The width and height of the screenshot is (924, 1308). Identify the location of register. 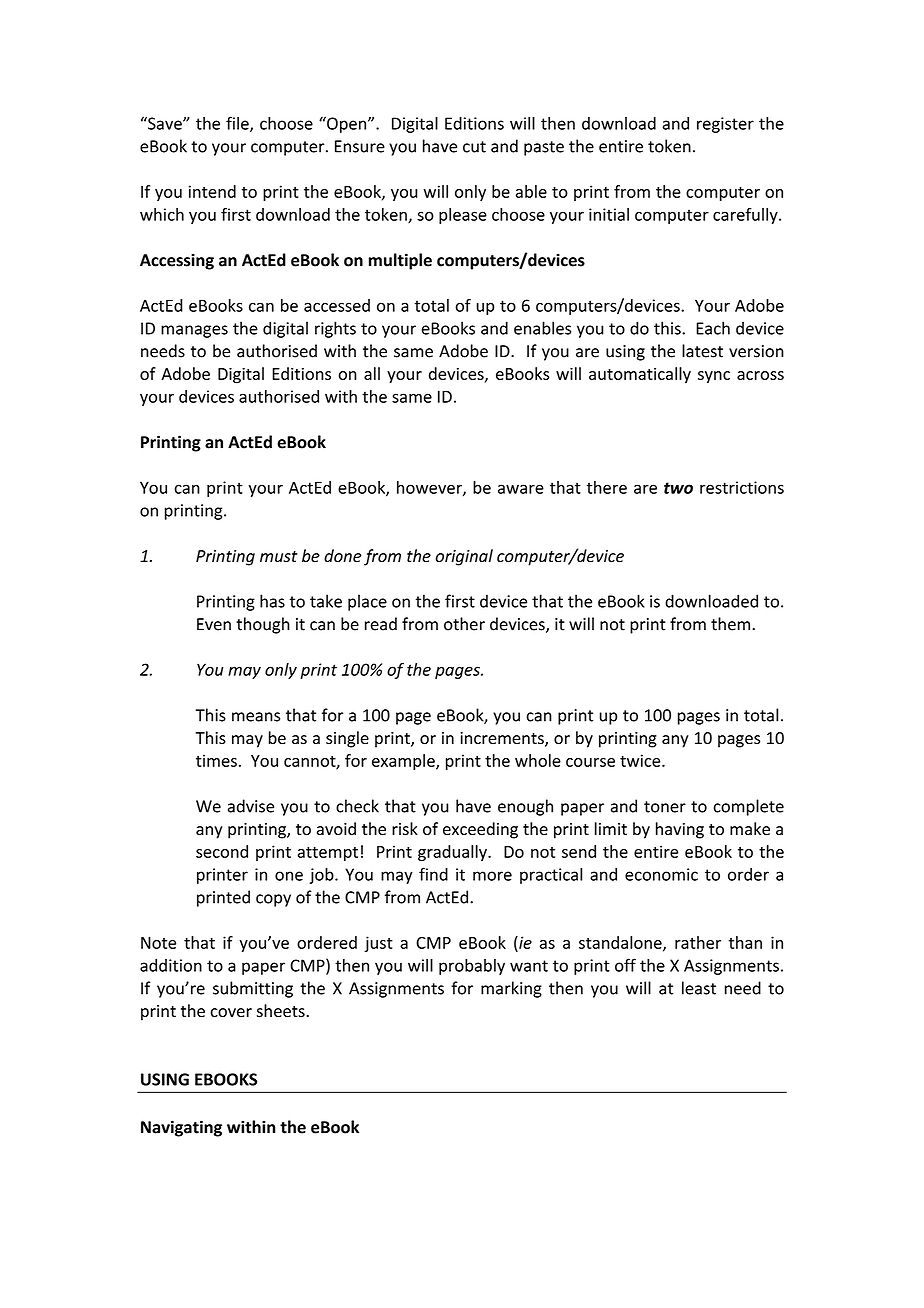
(725, 125).
